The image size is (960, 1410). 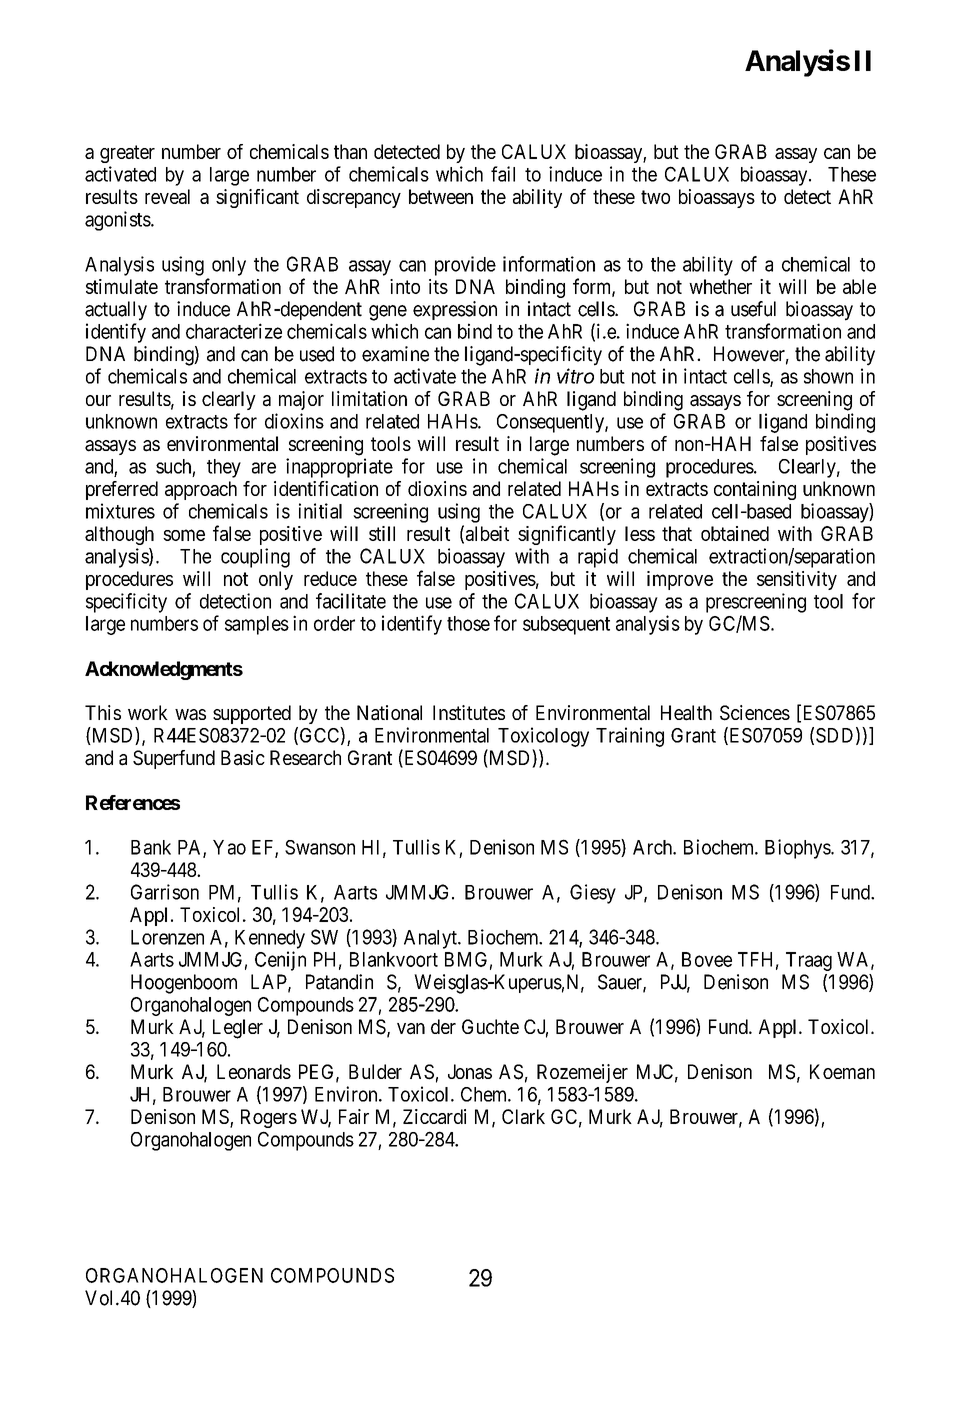 What do you see at coordinates (269, 1118) in the page?
I see `Rogers` at bounding box center [269, 1118].
